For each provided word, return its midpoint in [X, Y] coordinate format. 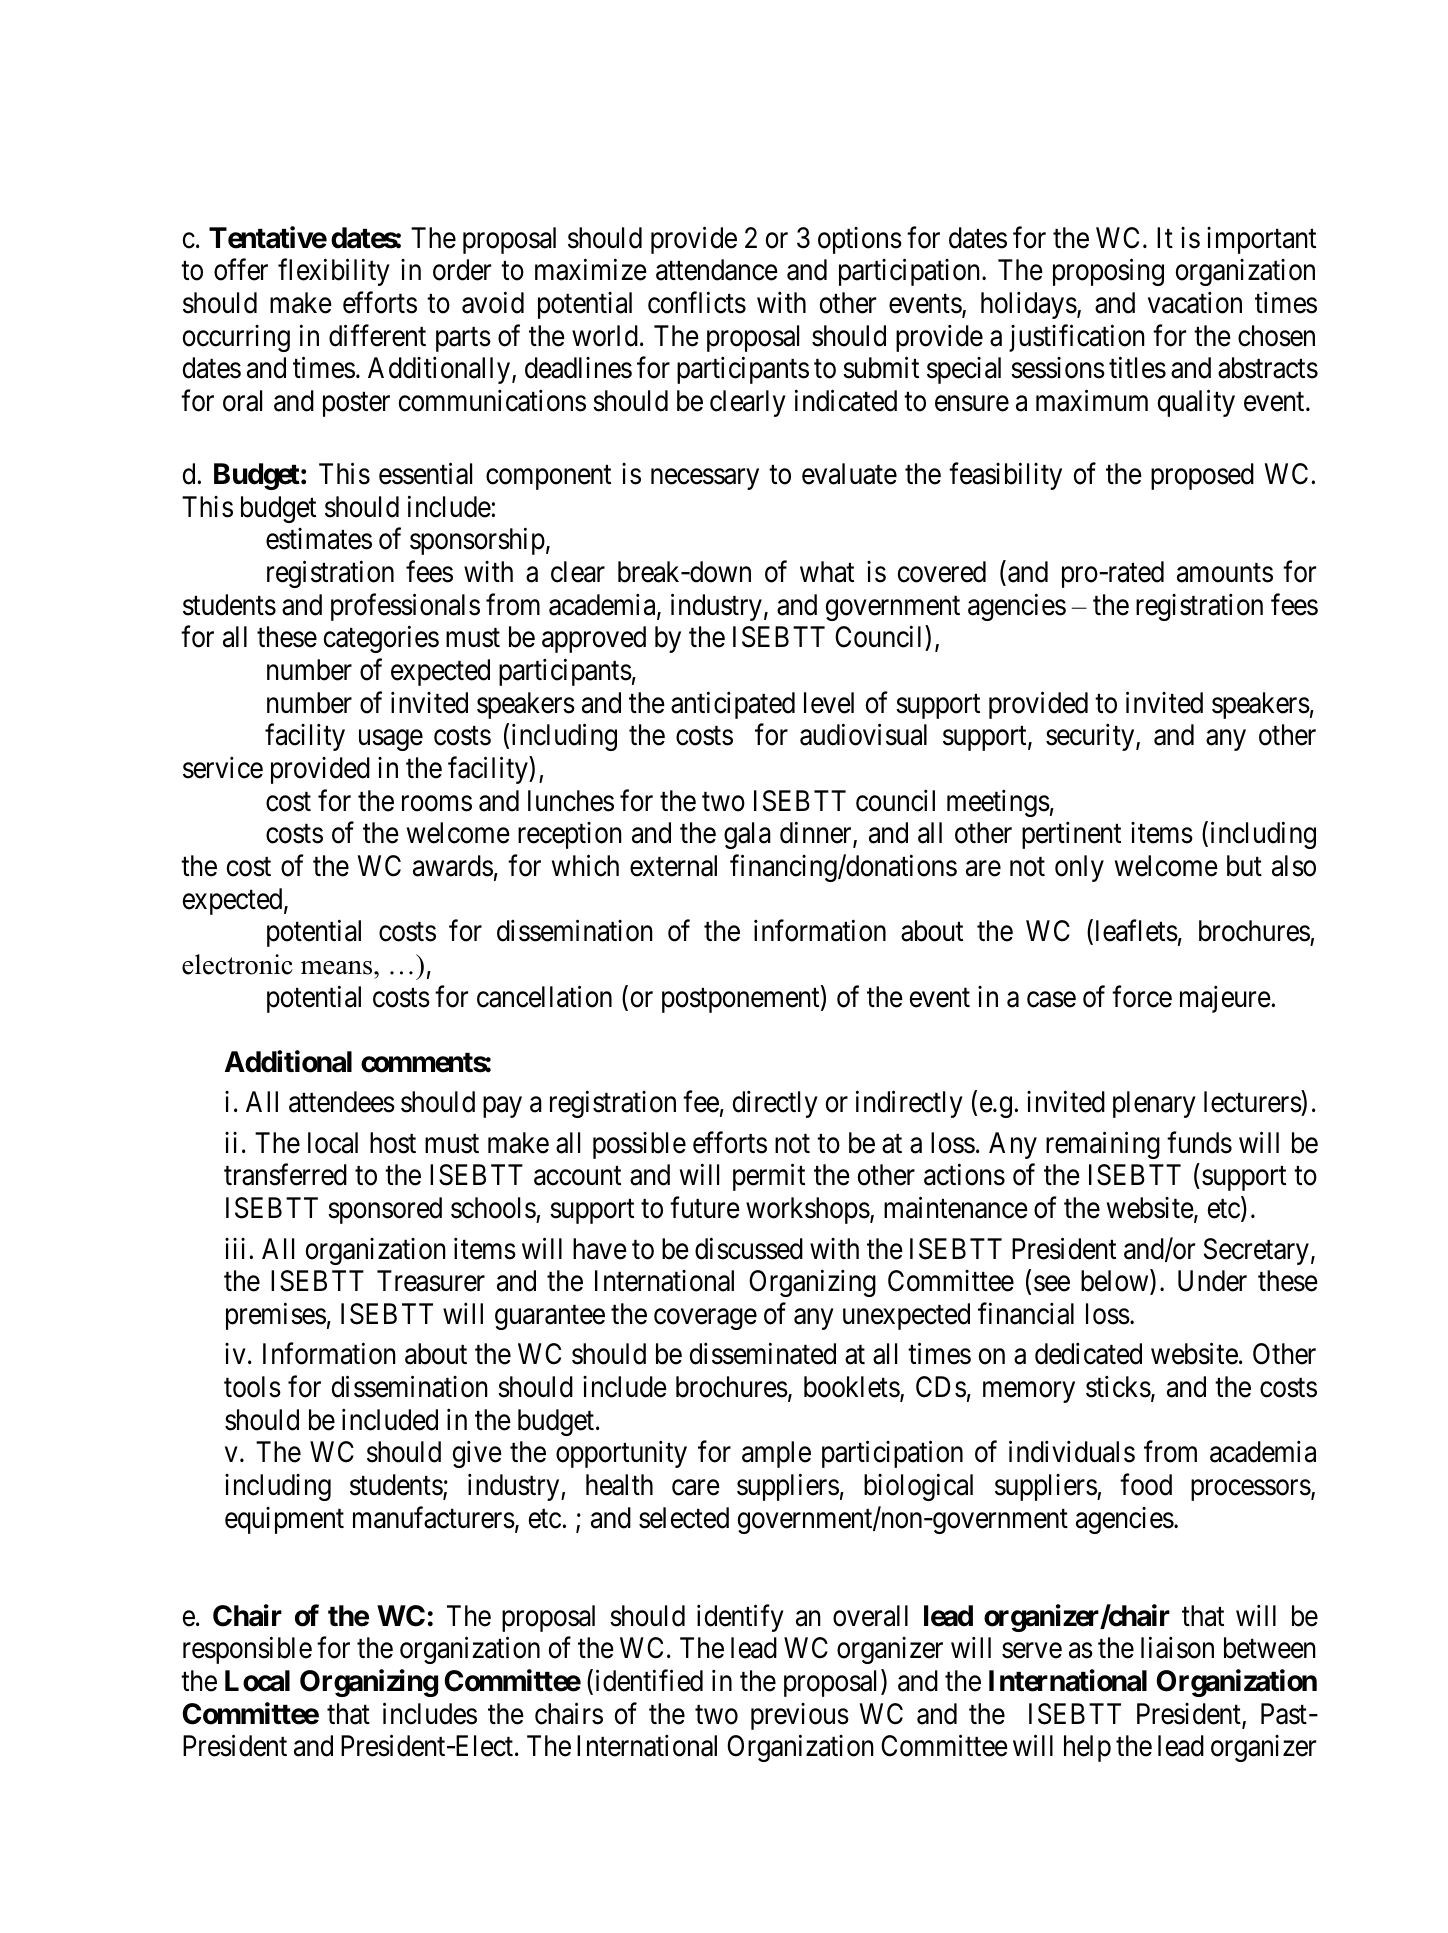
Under [1212, 1281]
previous [800, 1716]
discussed [749, 1248]
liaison [1177, 1648]
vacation [1195, 303]
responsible [247, 1650]
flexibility [334, 272]
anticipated [733, 705]
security [1091, 737]
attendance [717, 270]
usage [391, 740]
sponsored [385, 1210]
